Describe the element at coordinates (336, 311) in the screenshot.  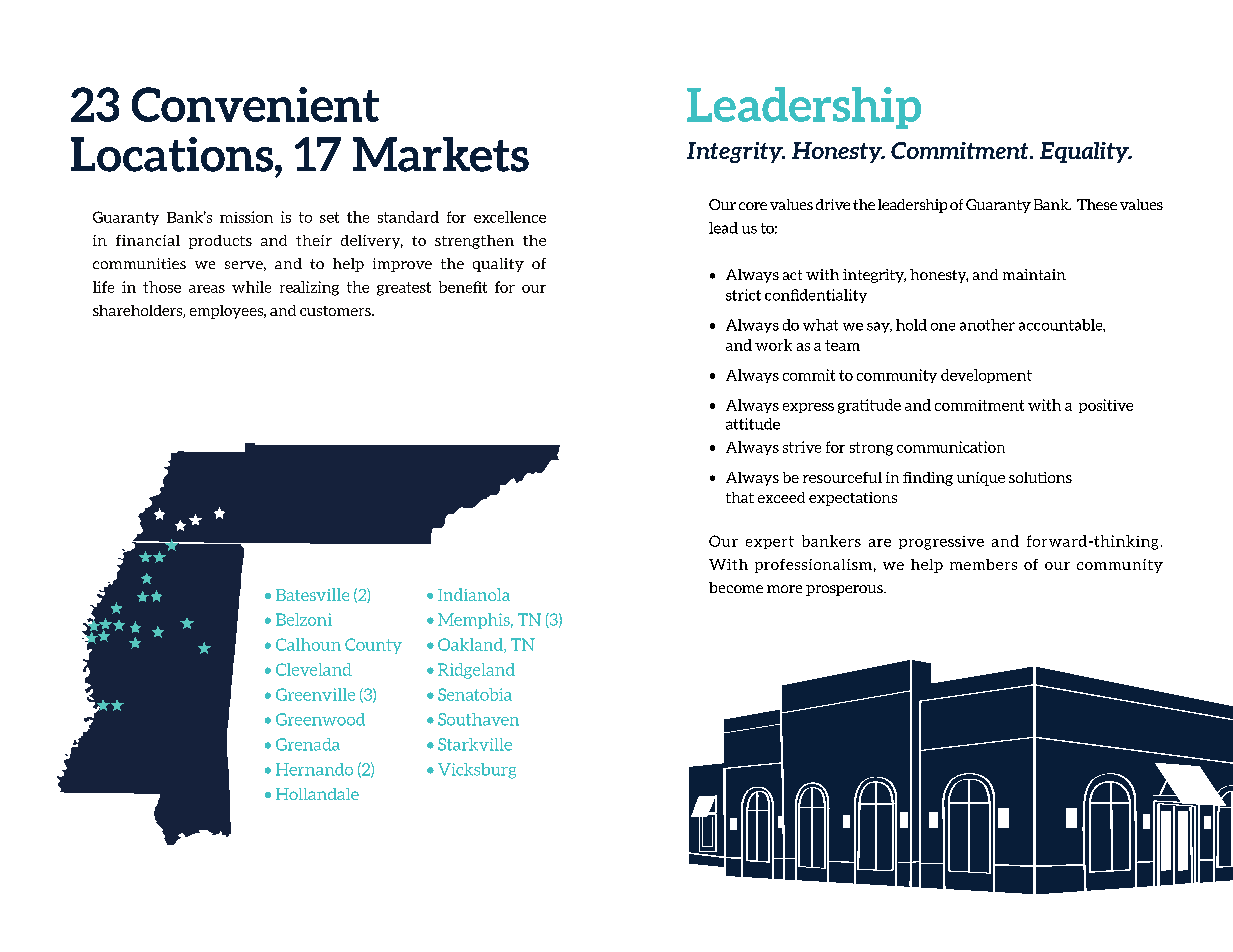
I see `customers` at that location.
